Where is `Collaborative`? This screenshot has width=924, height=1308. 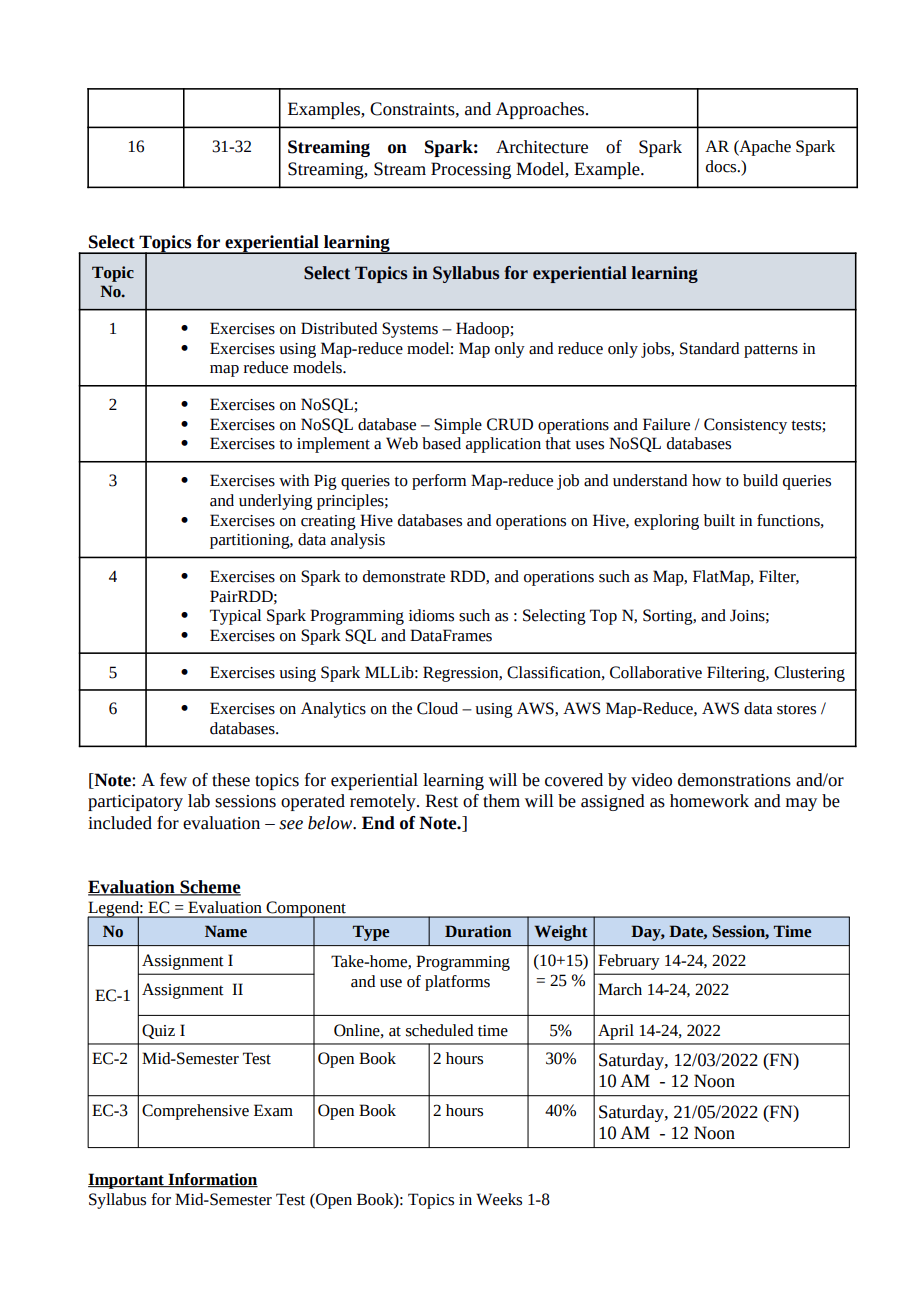
Collaborative is located at coordinates (656, 672).
